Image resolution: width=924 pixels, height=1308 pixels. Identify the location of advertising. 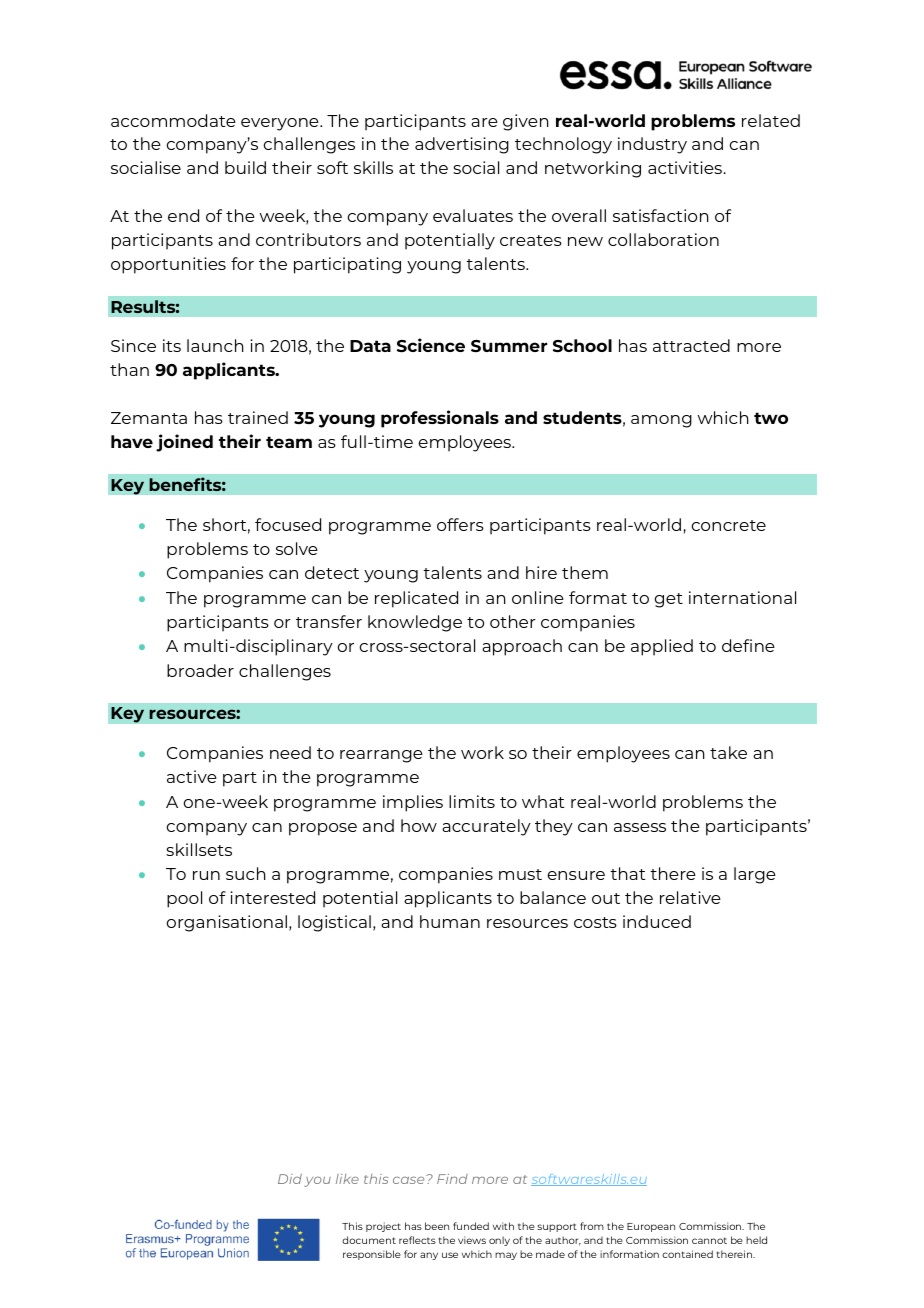
(462, 145).
